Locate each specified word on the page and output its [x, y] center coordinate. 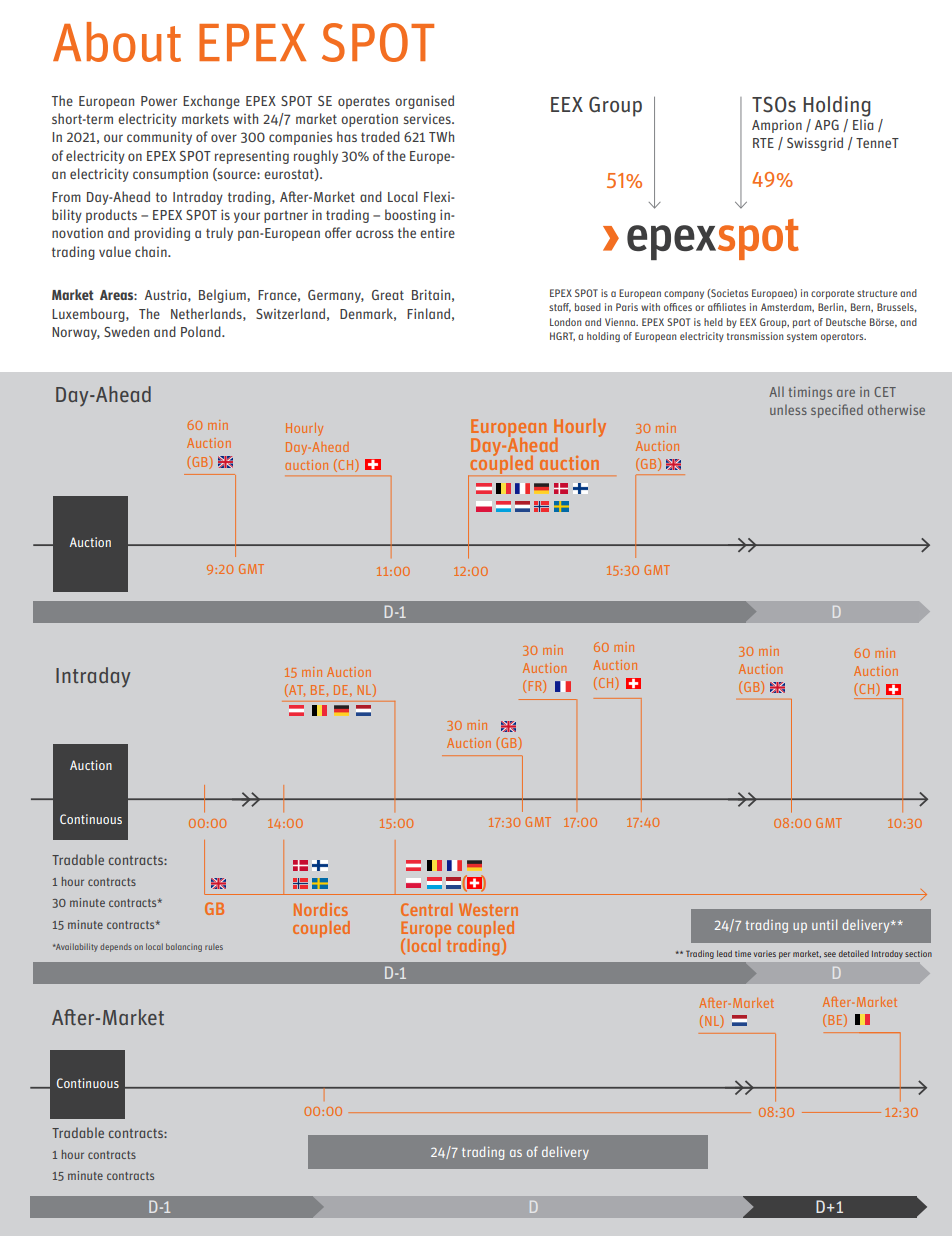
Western [488, 909]
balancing [184, 947]
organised [424, 102]
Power [159, 101]
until [824, 924]
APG [827, 125]
